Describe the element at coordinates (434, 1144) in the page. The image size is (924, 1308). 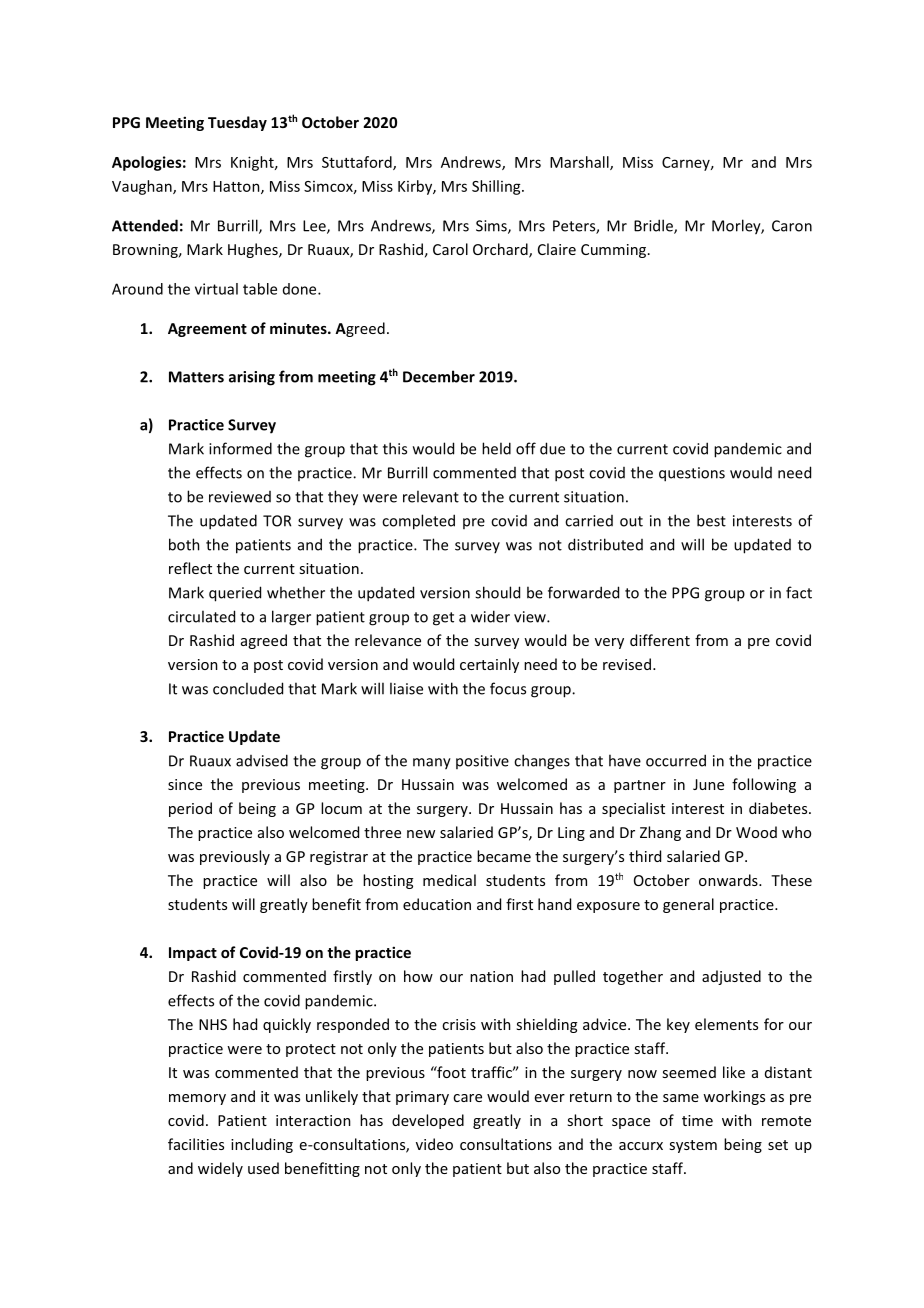
I see `video` at that location.
